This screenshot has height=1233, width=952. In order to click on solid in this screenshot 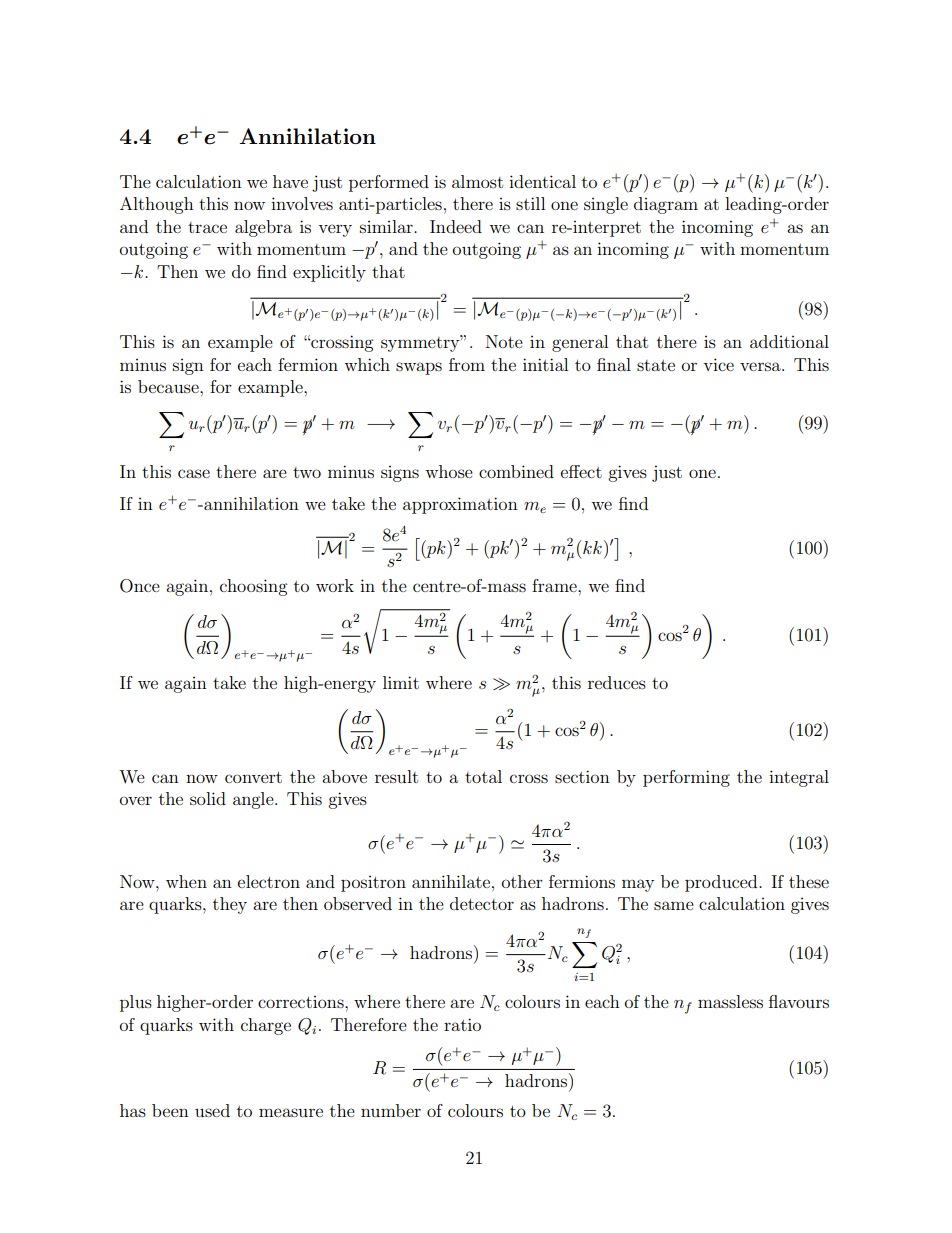, I will do `click(208, 798)`.
